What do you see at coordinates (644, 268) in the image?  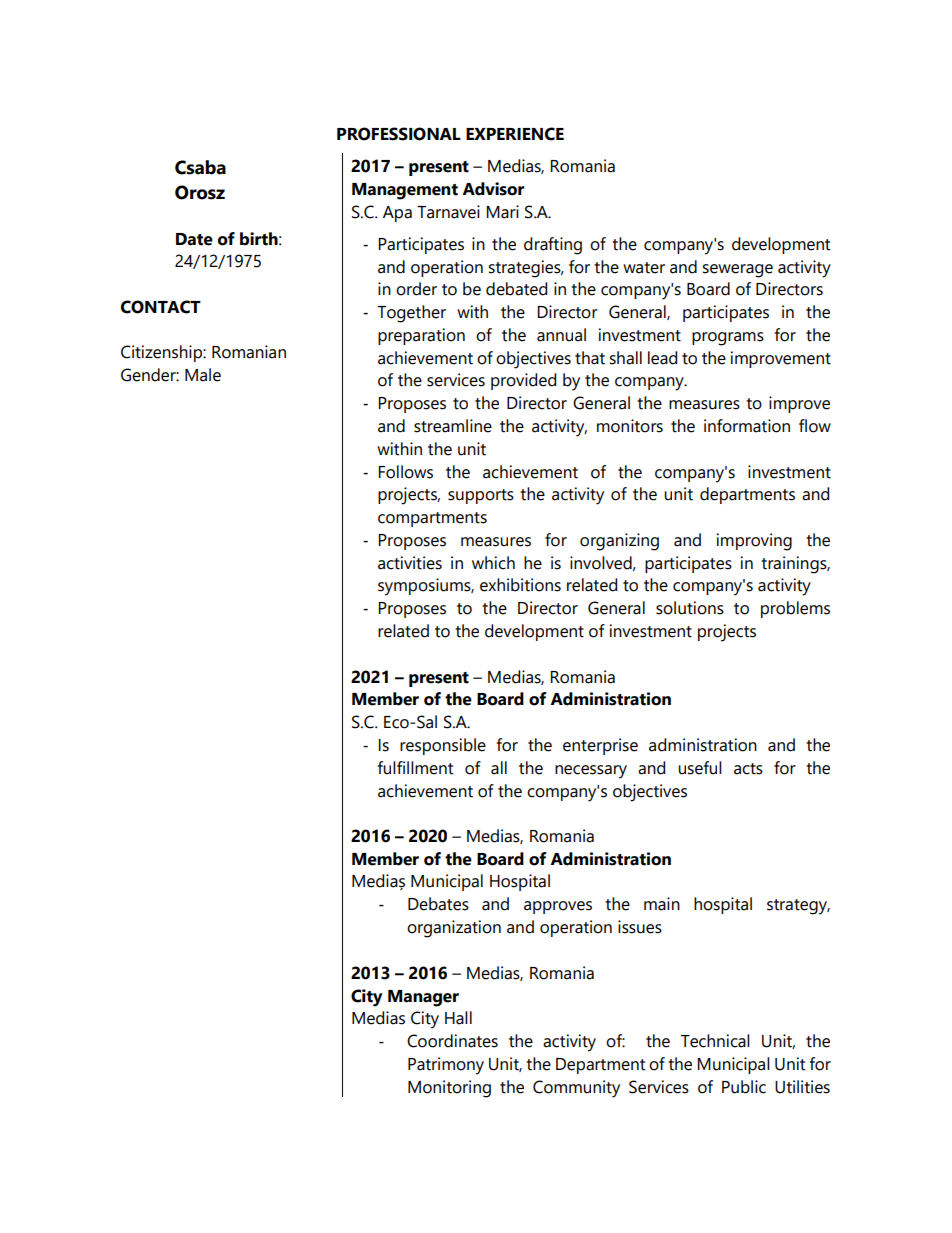 I see `water` at bounding box center [644, 268].
